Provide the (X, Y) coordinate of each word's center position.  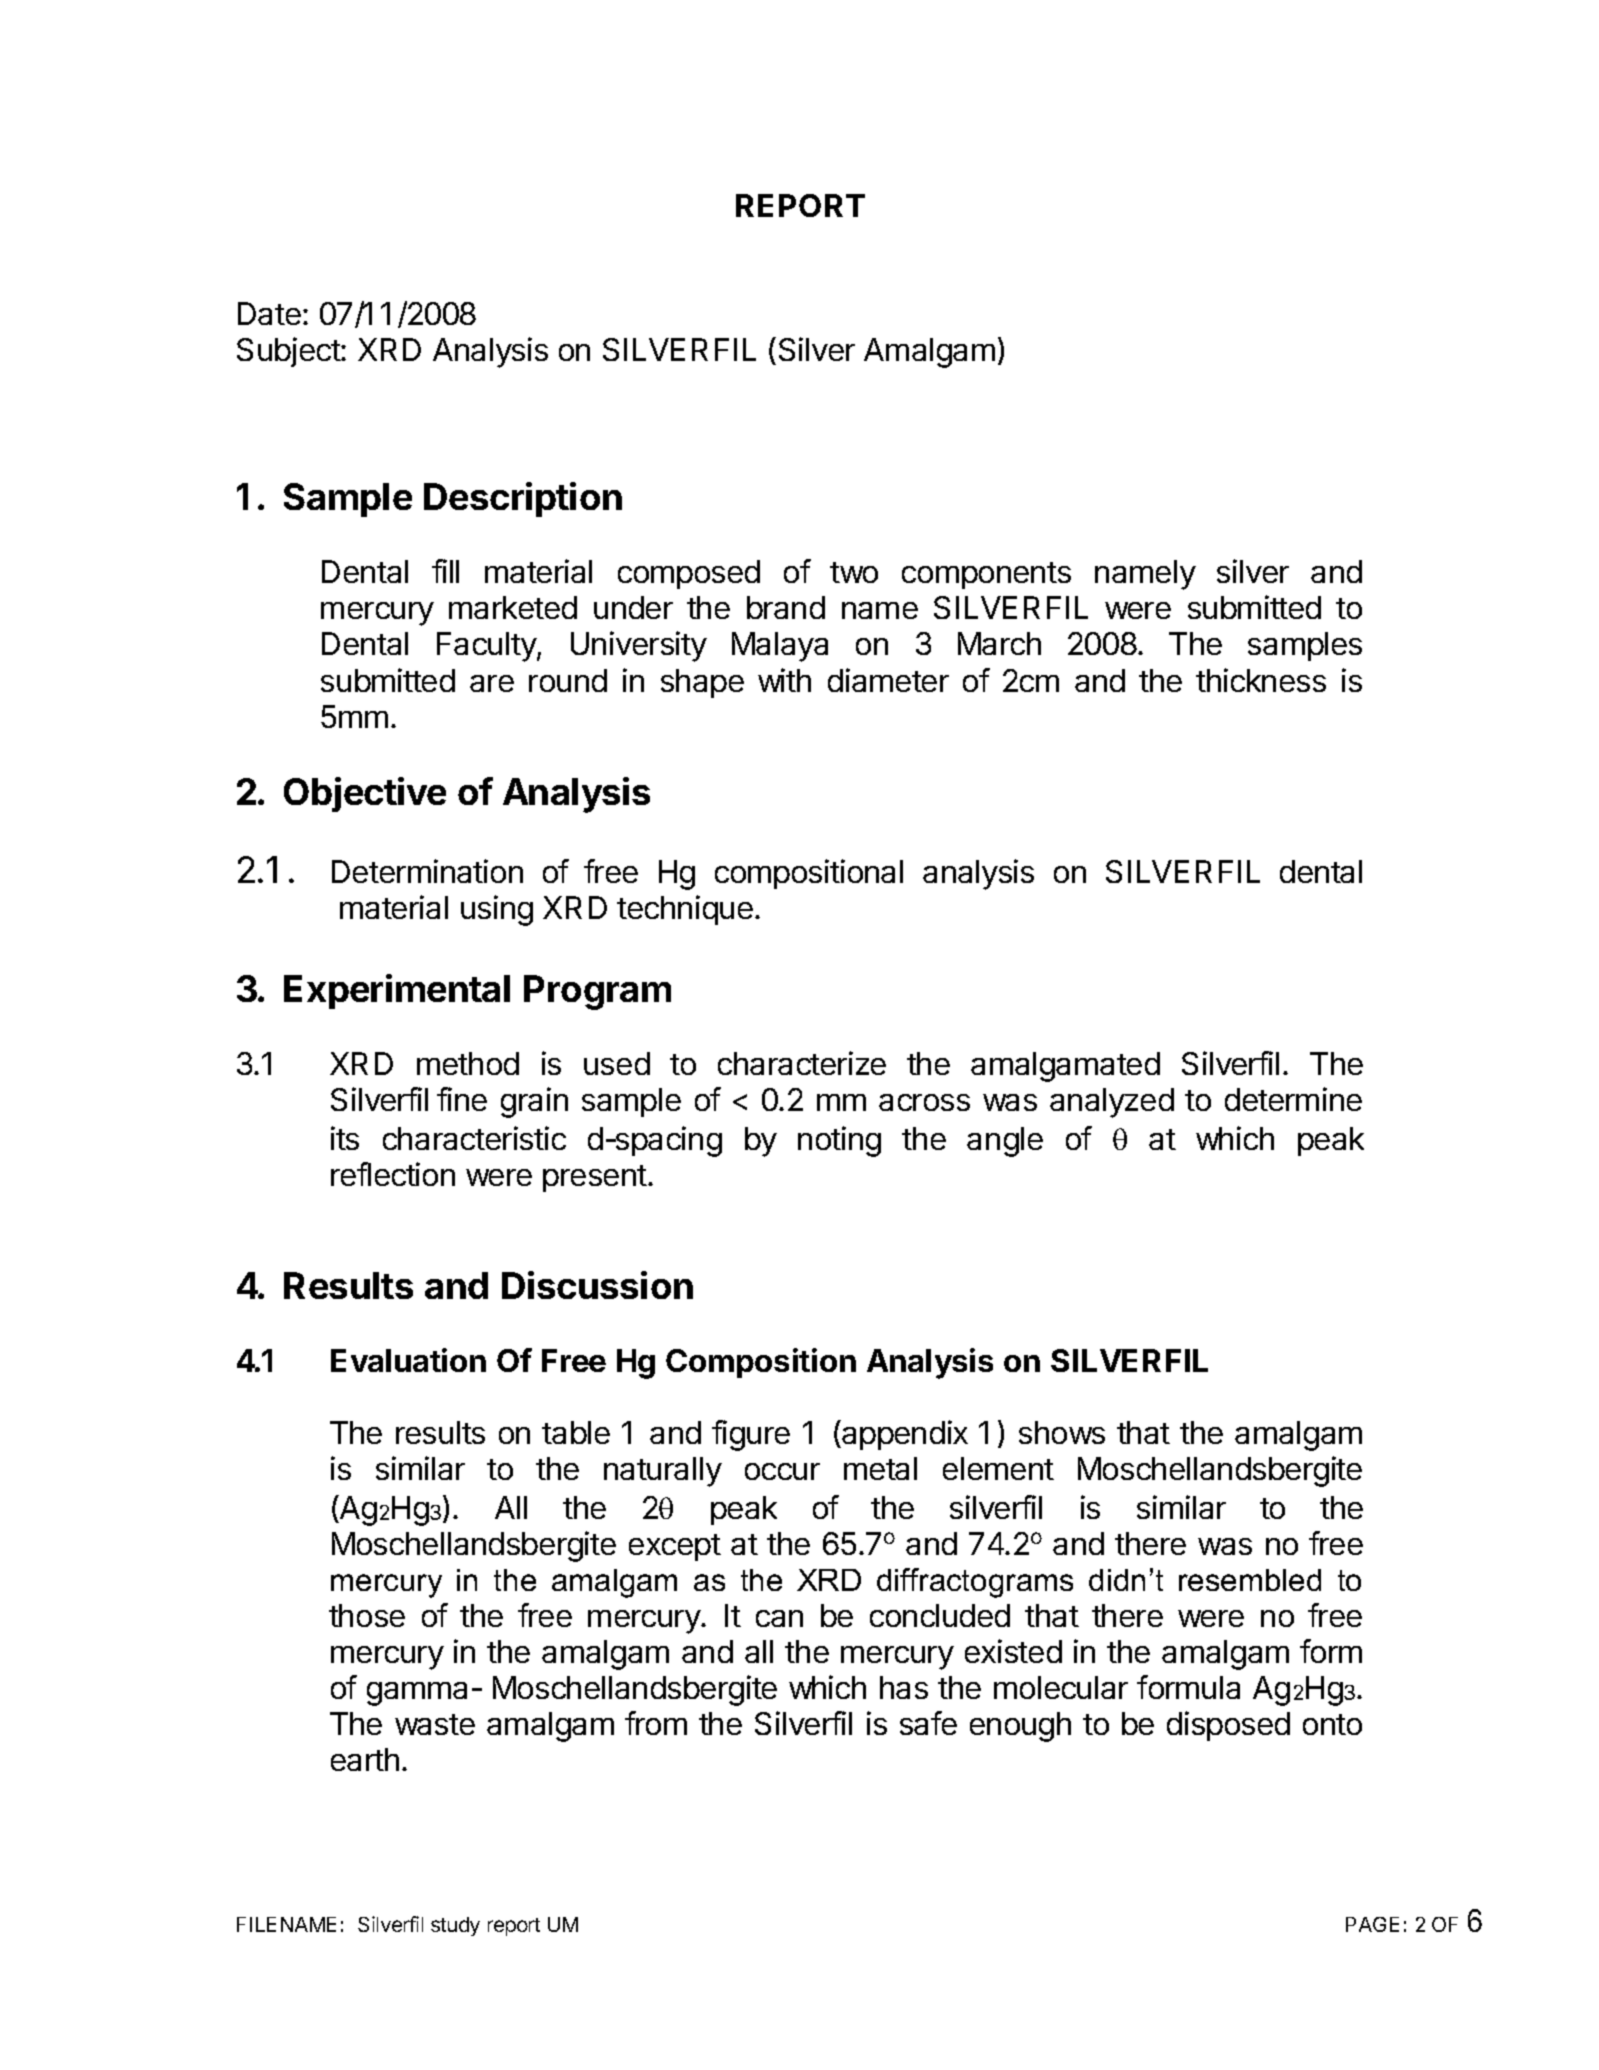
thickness (1261, 680)
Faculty (487, 647)
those (367, 1615)
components (986, 575)
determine (1293, 1099)
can (779, 1618)
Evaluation (408, 1360)
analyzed (1112, 1103)
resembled (1250, 1580)
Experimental (397, 991)
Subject (289, 352)
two (854, 572)
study (455, 1926)
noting (839, 1141)
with (784, 680)
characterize (802, 1063)
